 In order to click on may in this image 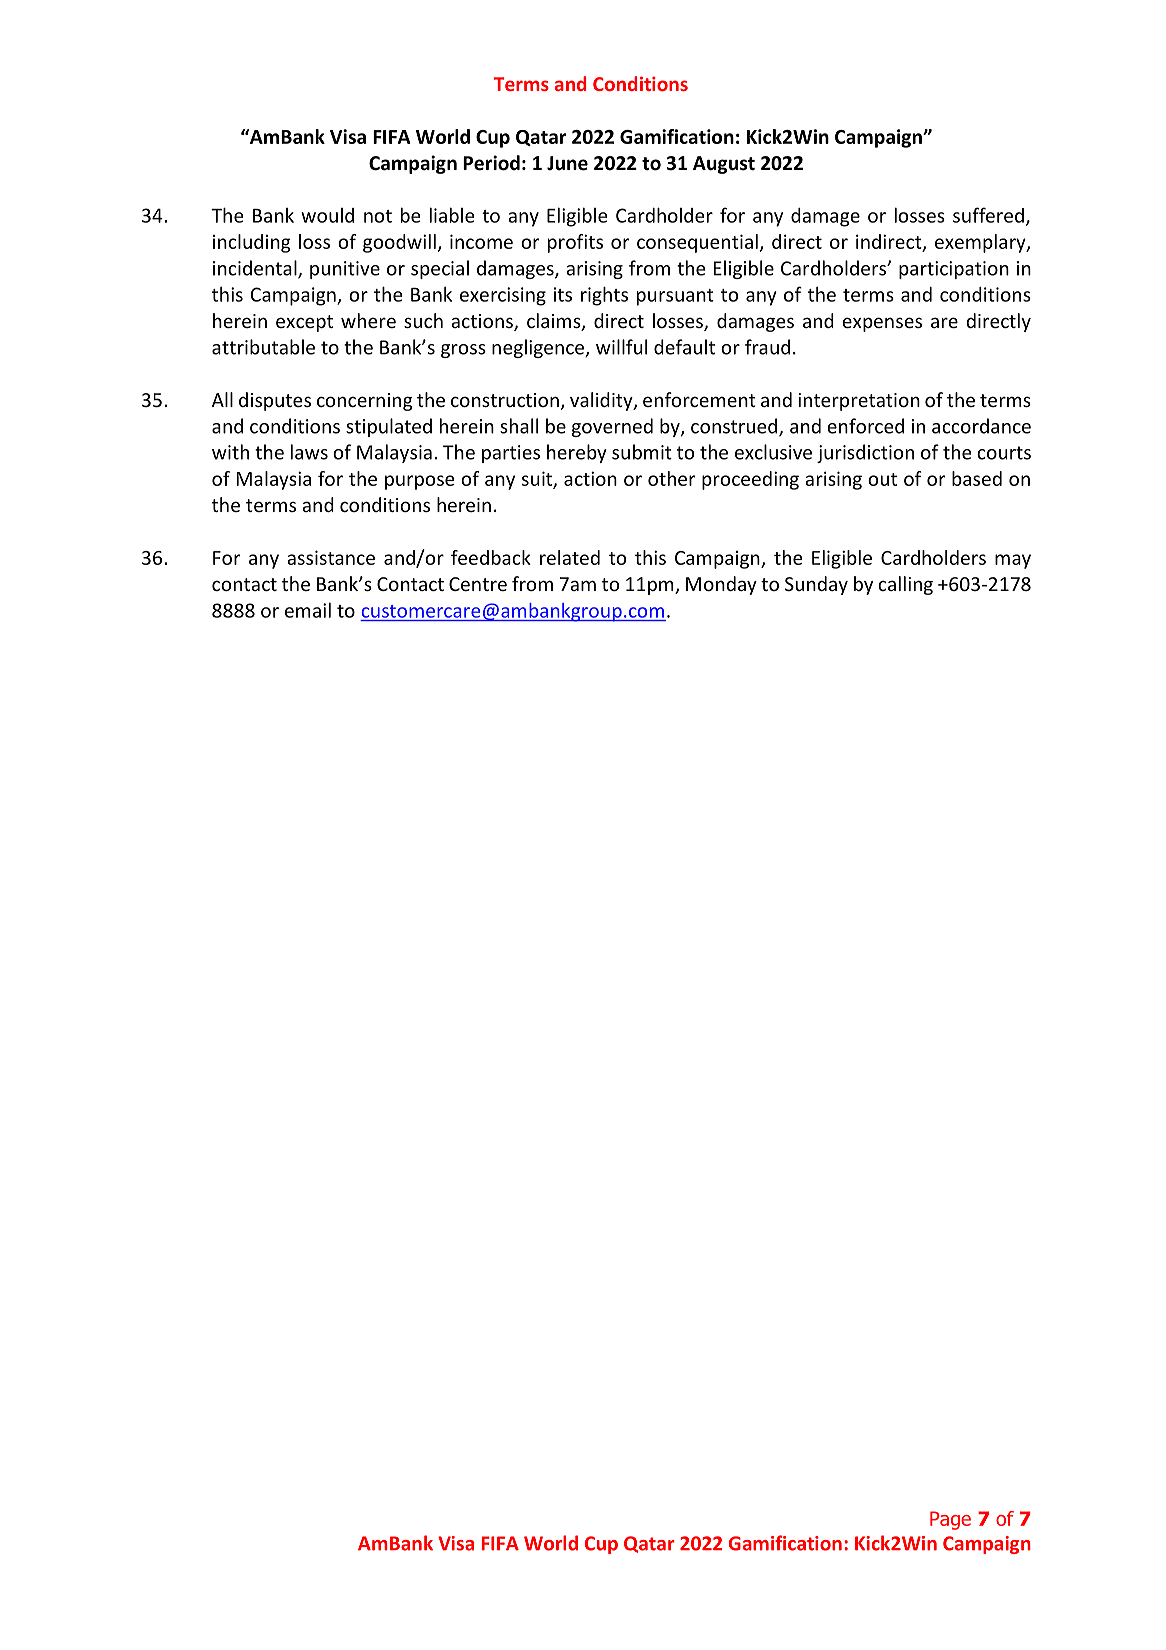, I will do `click(1013, 561)`.
